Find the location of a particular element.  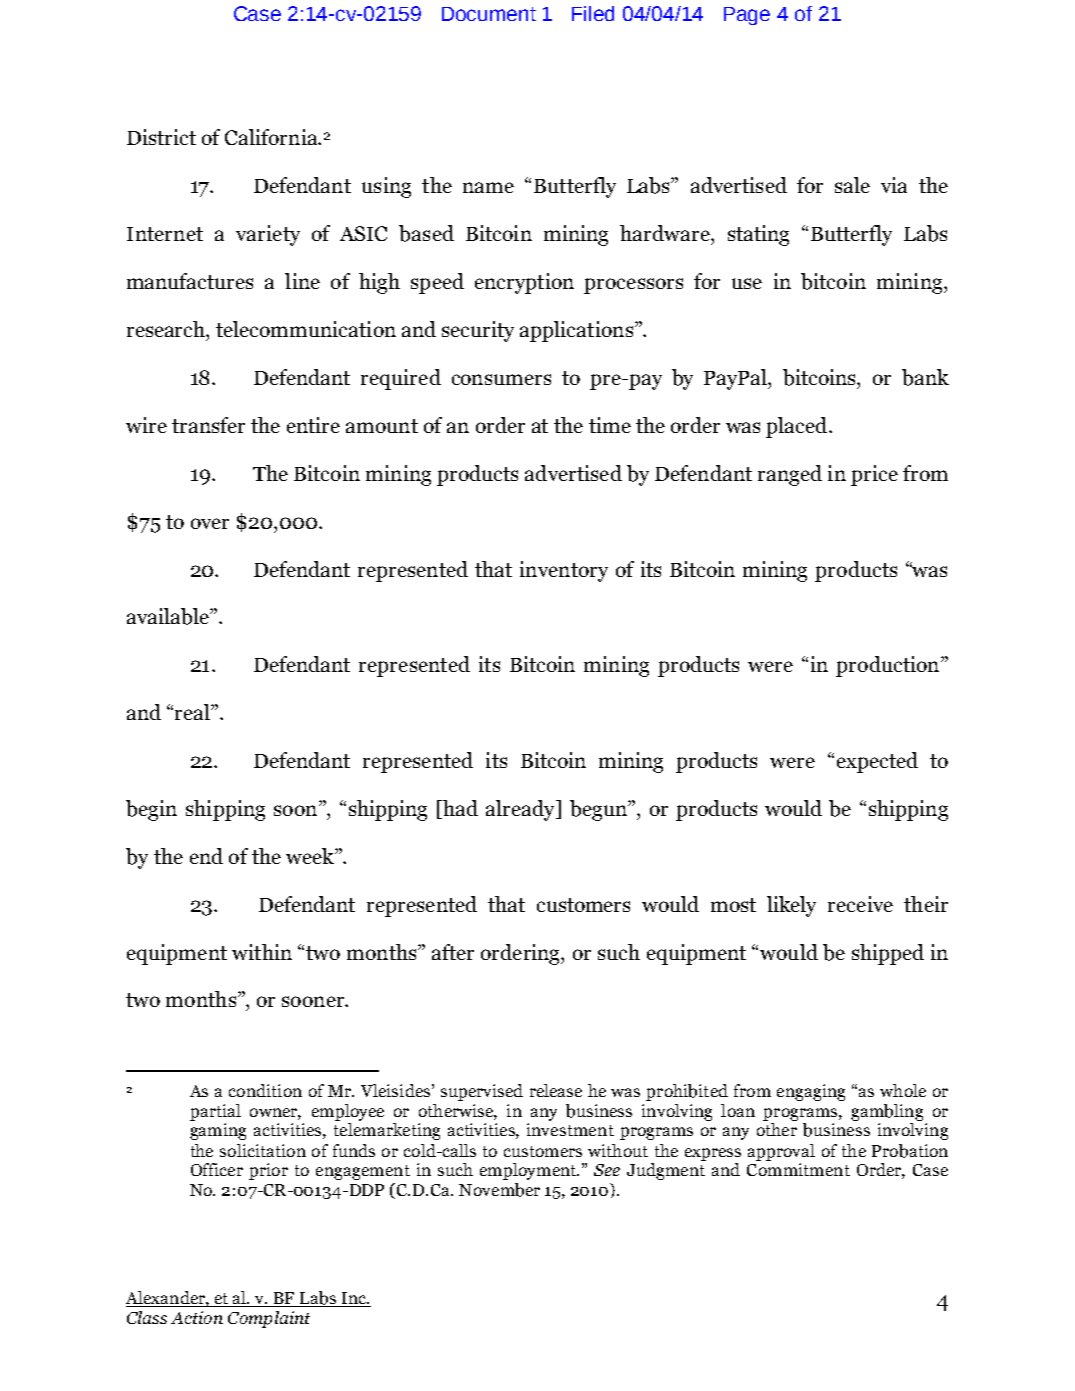

telecommunication is located at coordinates (306, 329).
